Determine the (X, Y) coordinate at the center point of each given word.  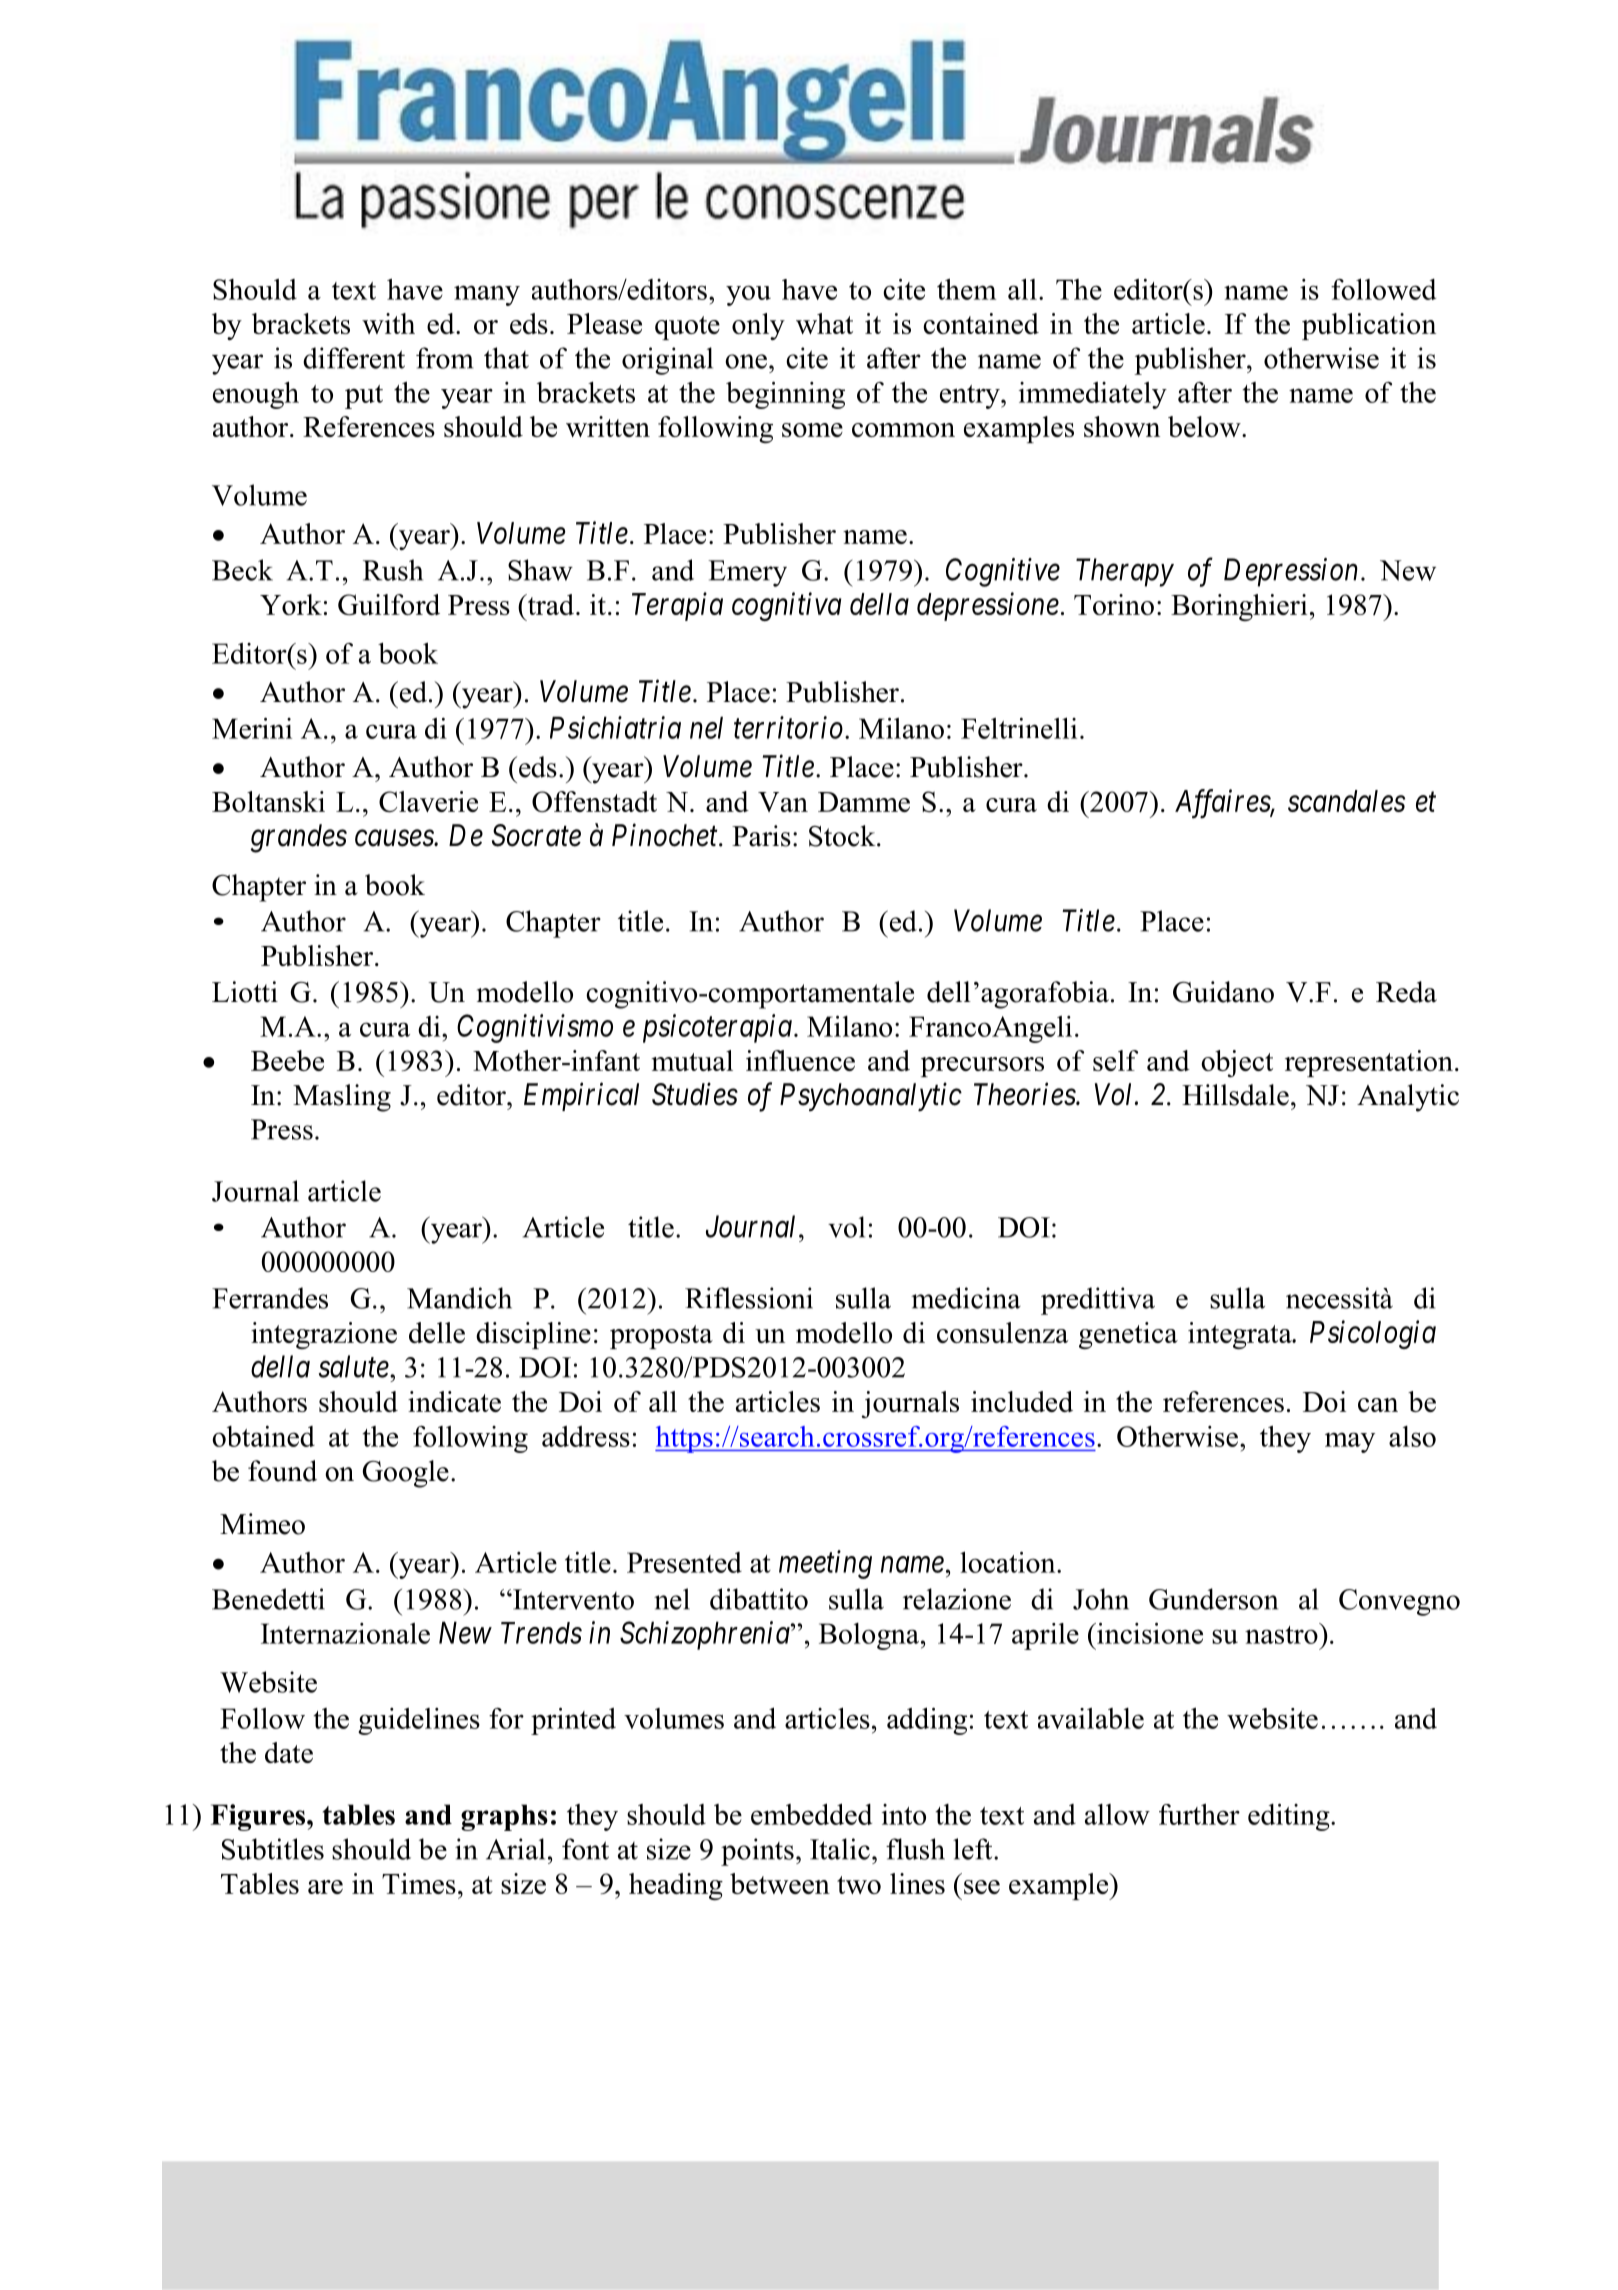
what (824, 323)
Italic (840, 1849)
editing (1290, 1817)
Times (419, 1883)
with (388, 323)
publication (1369, 326)
